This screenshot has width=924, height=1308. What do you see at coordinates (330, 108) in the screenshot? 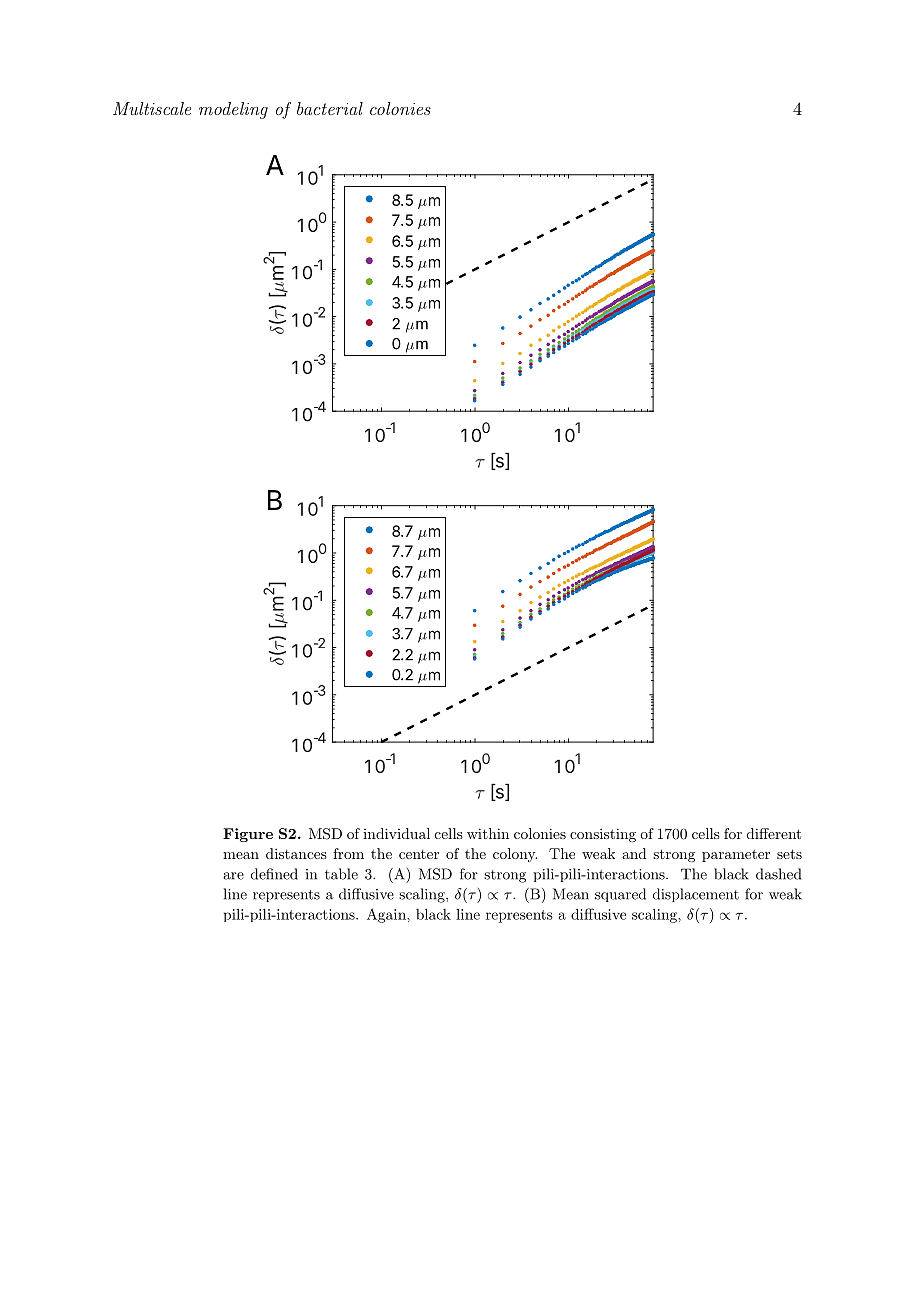
I see `bacterial` at bounding box center [330, 108].
